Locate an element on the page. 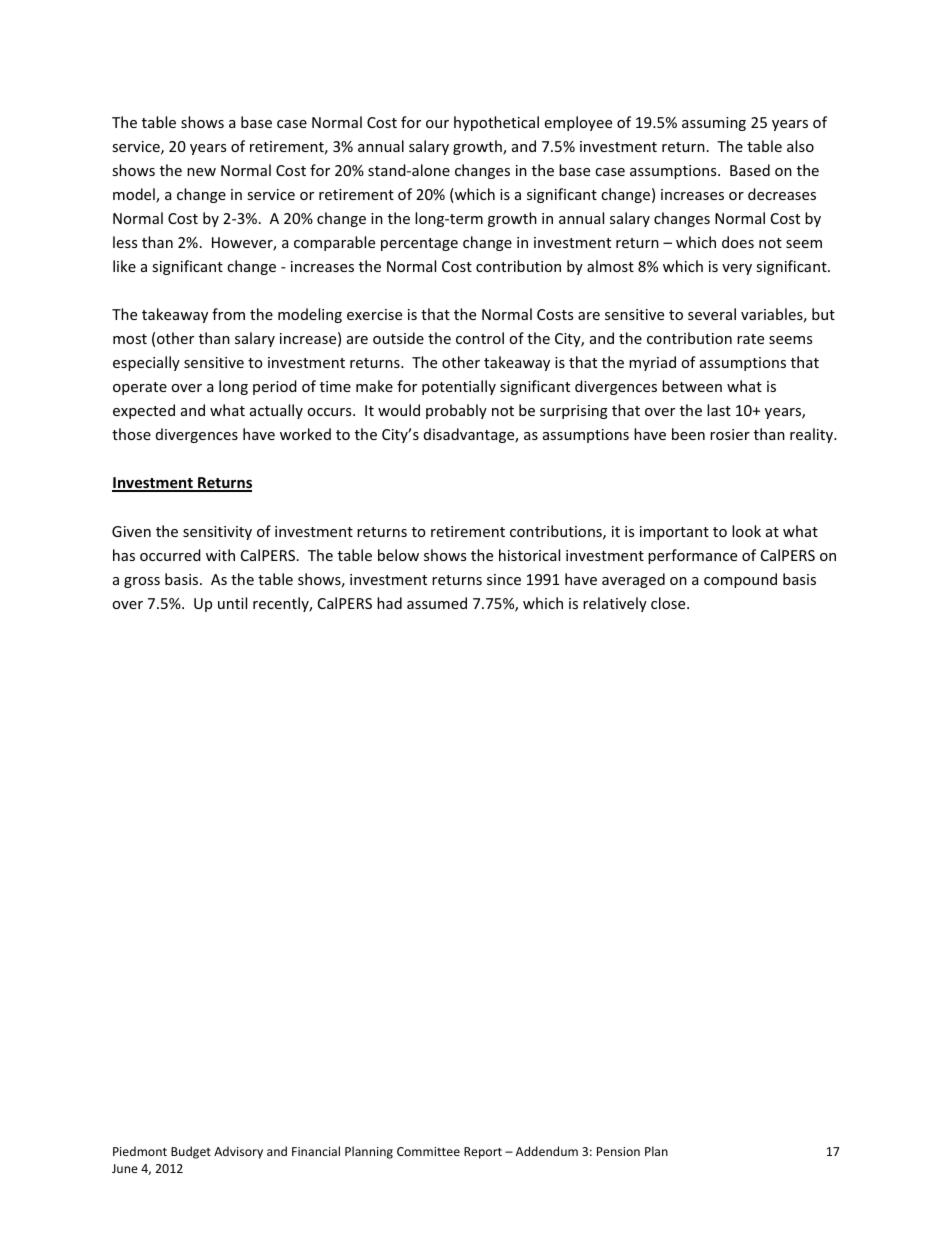  Budget is located at coordinates (191, 1152).
